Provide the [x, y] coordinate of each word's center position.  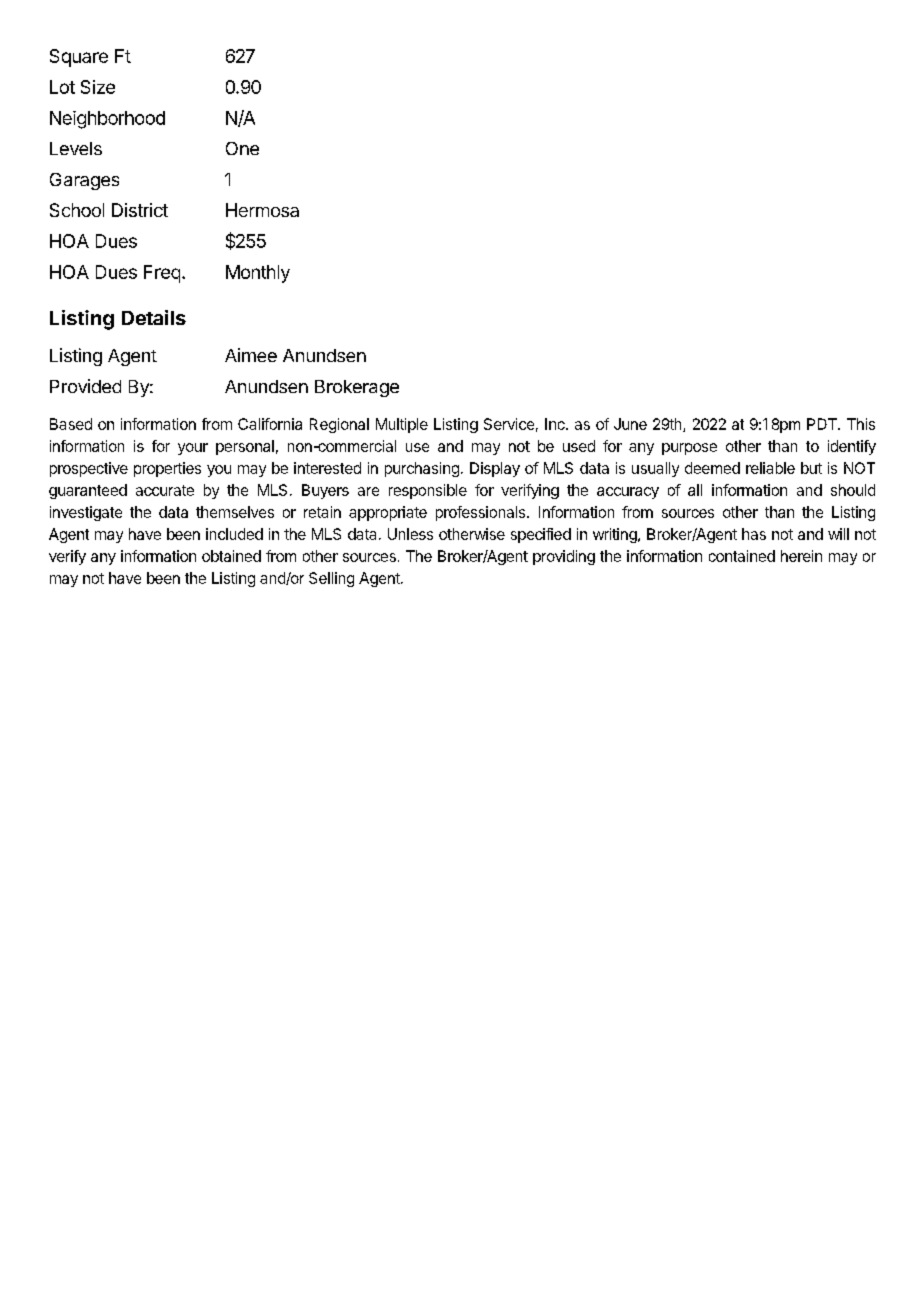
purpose [689, 449]
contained [742, 556]
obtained [231, 556]
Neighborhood [107, 120]
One [242, 148]
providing [564, 557]
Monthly [258, 274]
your [193, 449]
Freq [162, 274]
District [140, 210]
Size [98, 87]
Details [154, 317]
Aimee [251, 355]
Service [509, 424]
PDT [823, 424]
